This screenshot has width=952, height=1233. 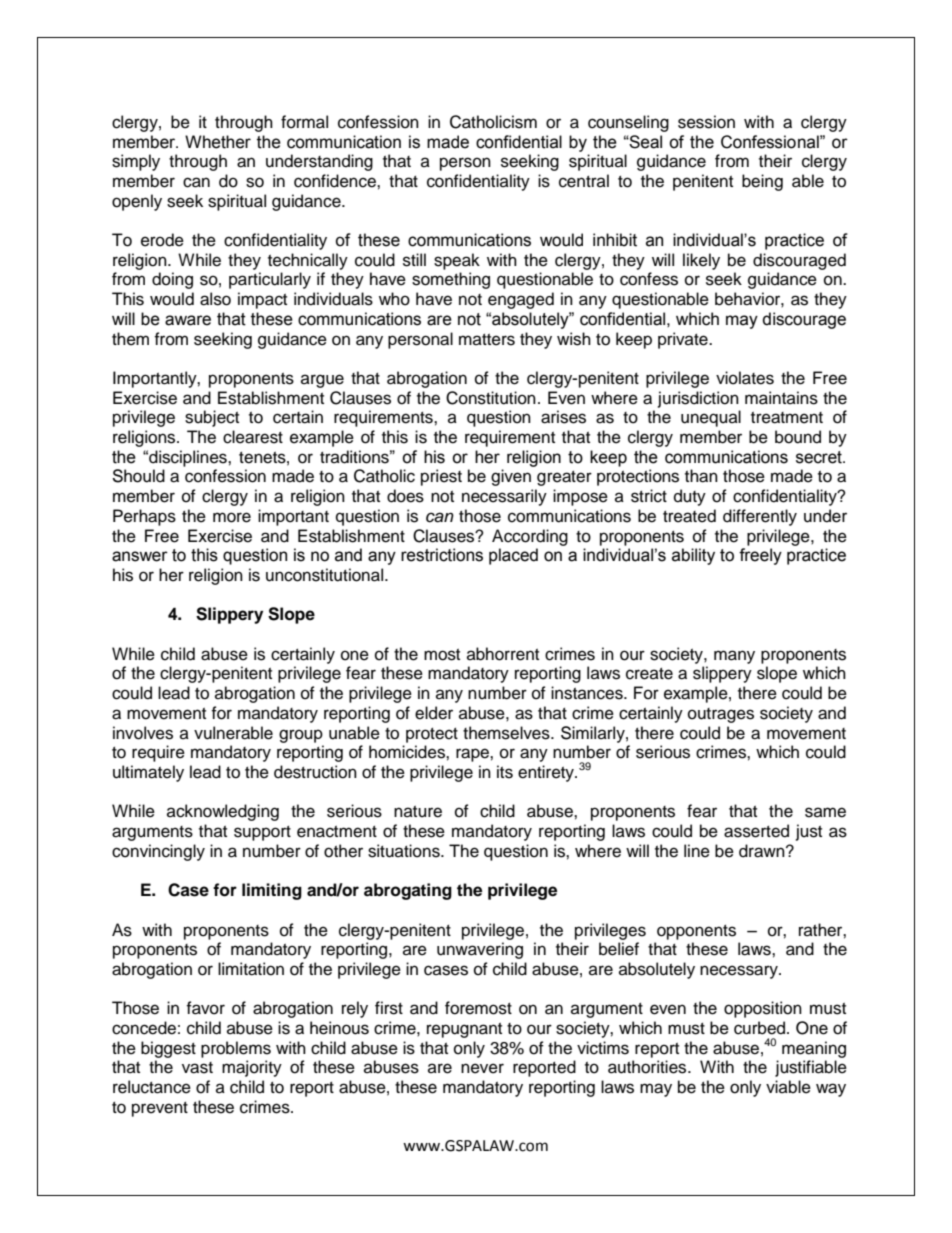 I want to click on subject, so click(x=212, y=418).
